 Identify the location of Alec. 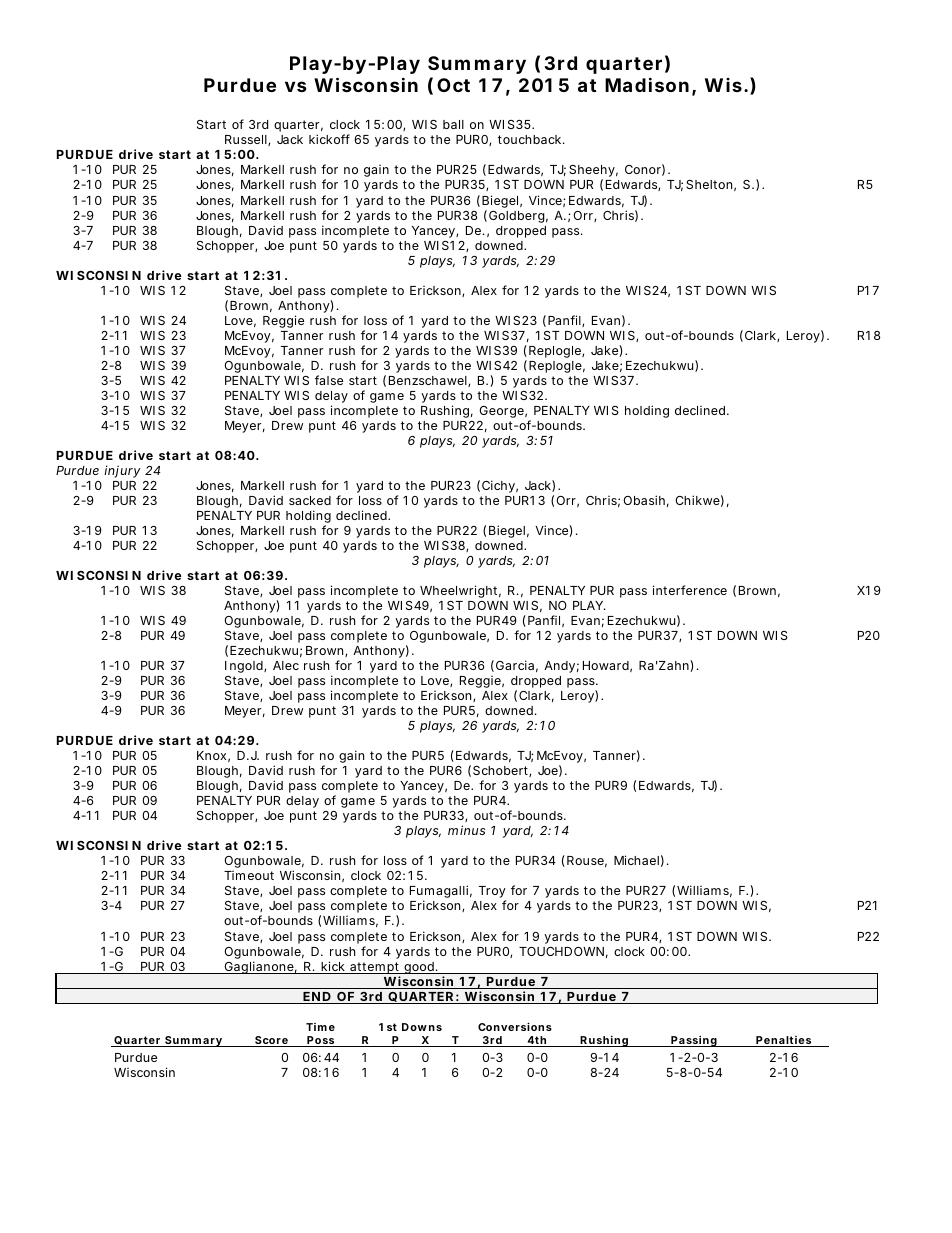
(286, 665).
